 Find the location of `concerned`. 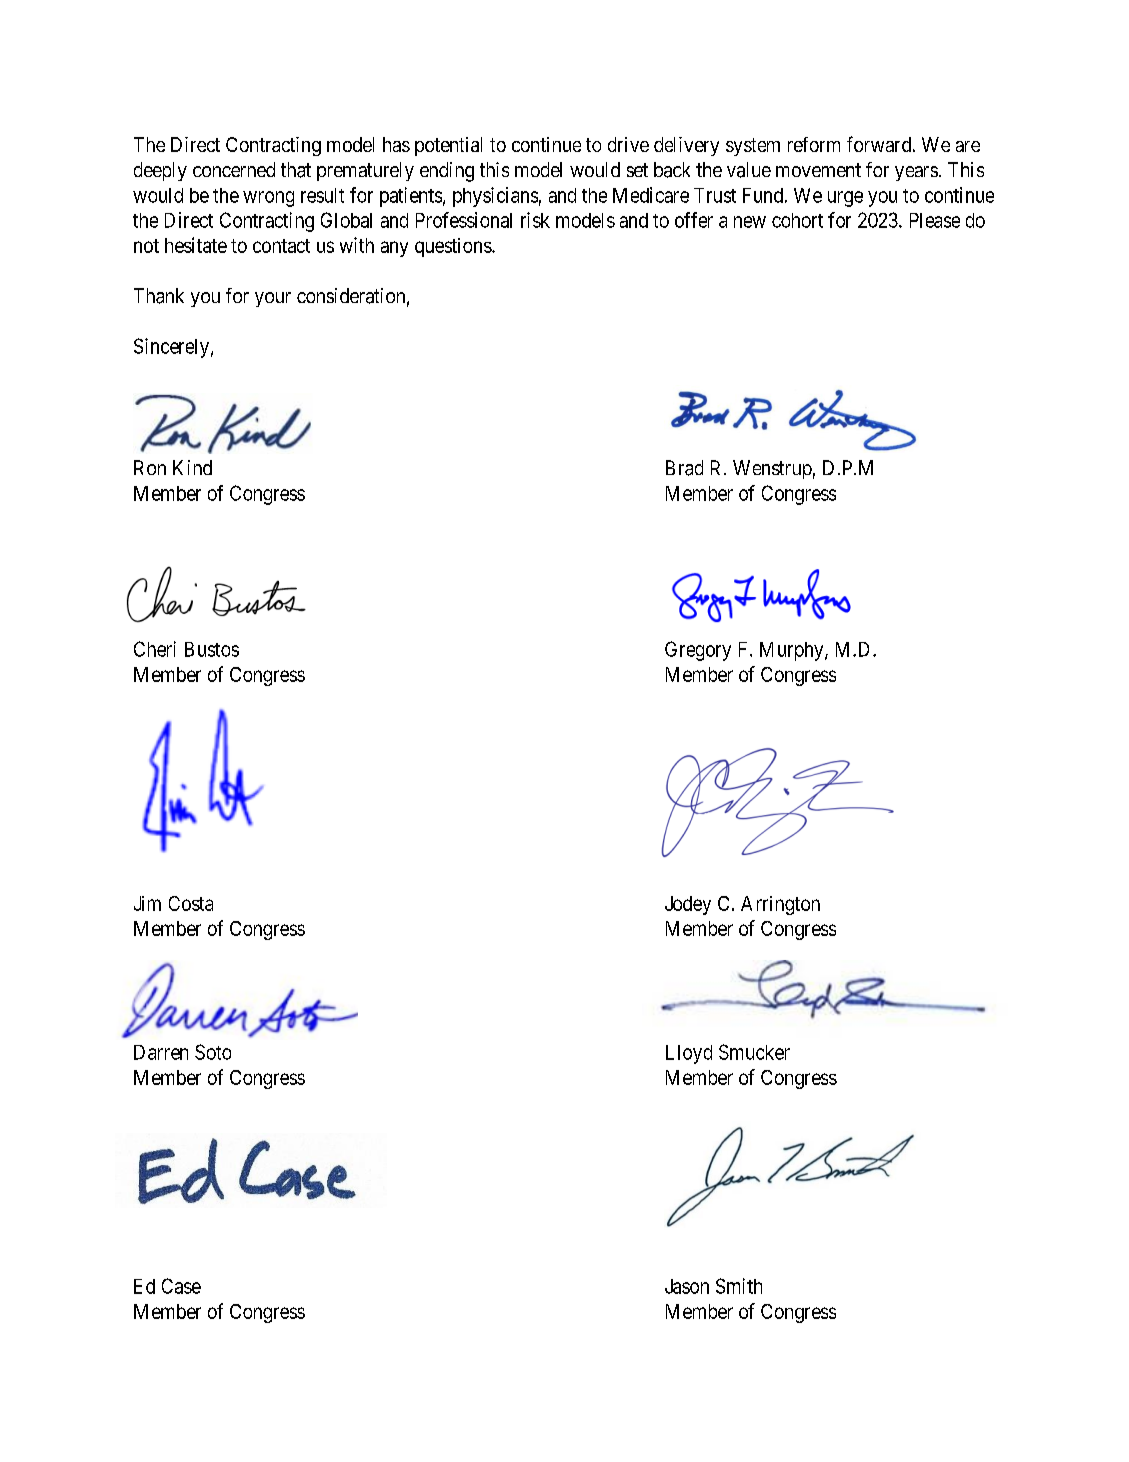

concerned is located at coordinates (234, 169).
